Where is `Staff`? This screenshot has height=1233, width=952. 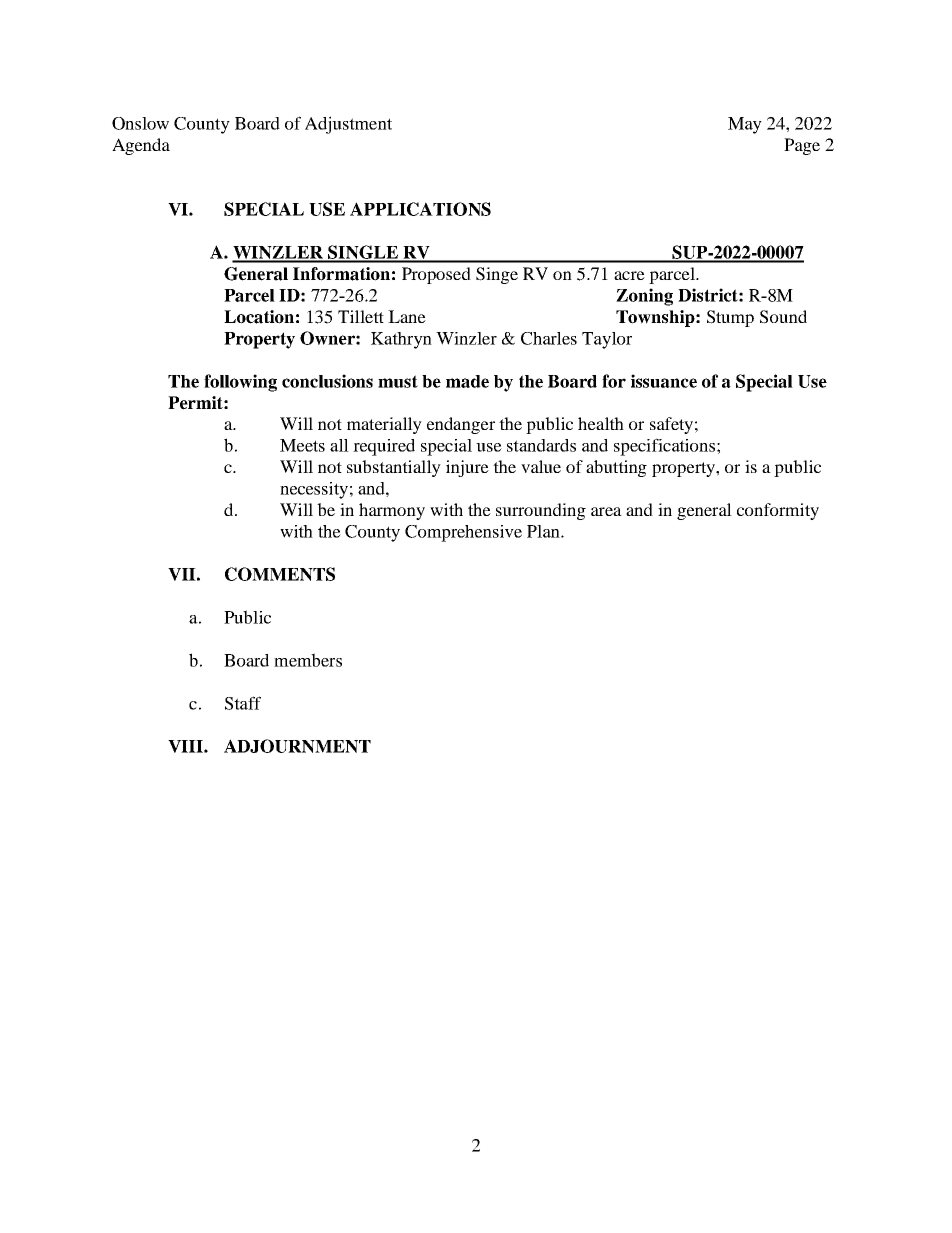 Staff is located at coordinates (243, 703).
